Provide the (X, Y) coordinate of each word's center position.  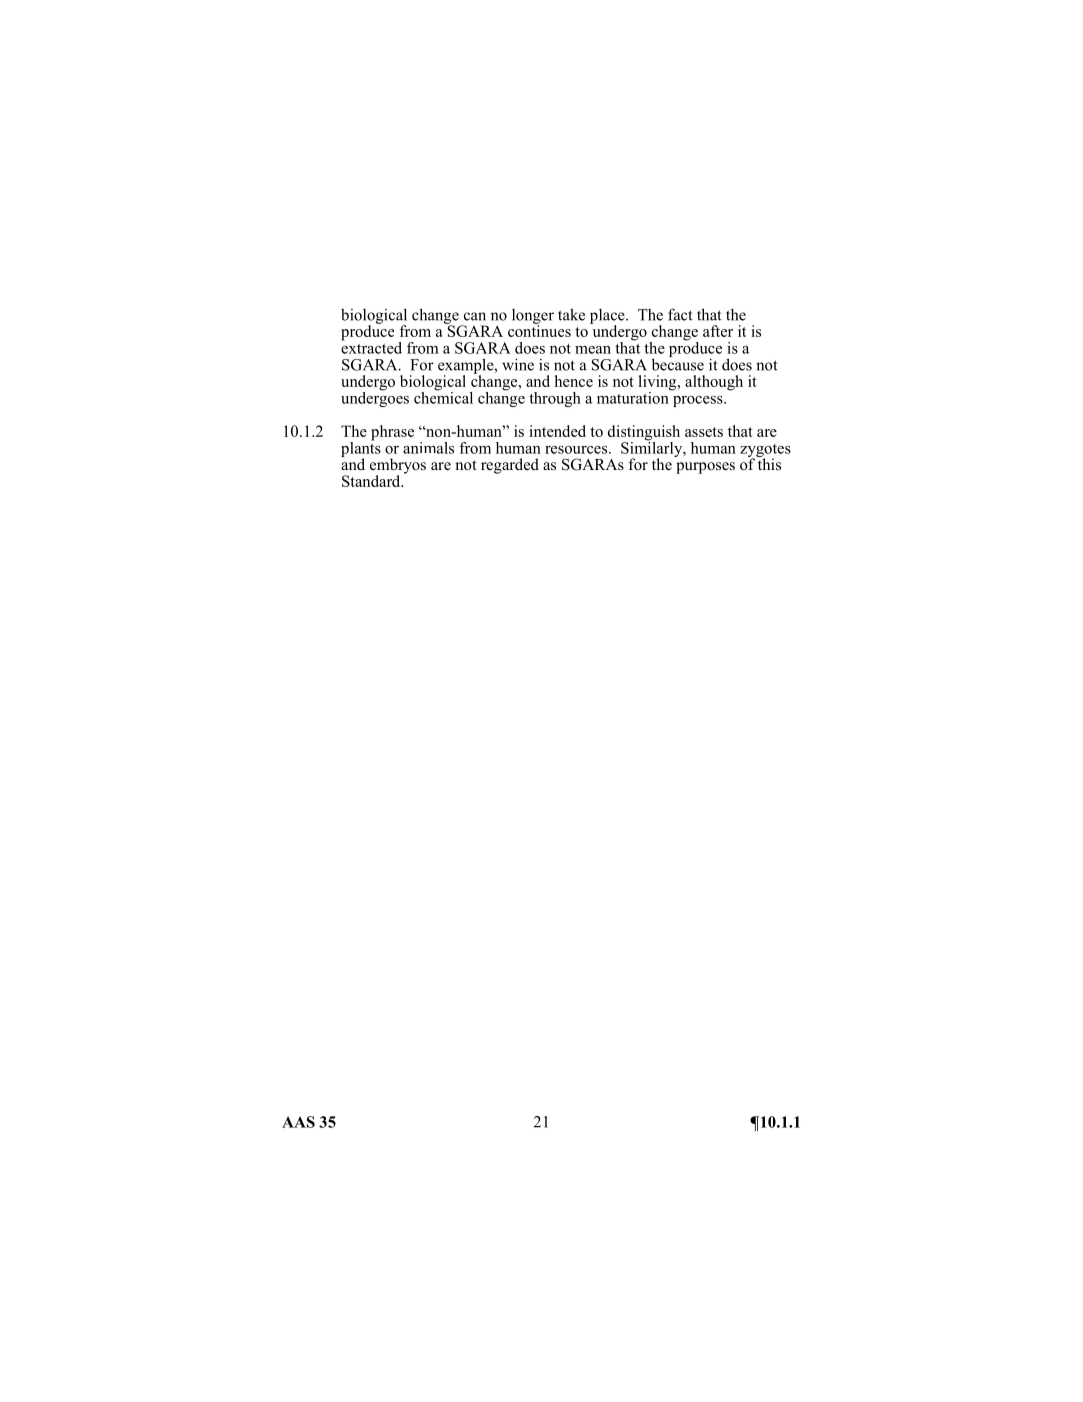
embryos (398, 467)
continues (539, 330)
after (718, 331)
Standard (372, 481)
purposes (705, 468)
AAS (298, 1122)
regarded (510, 466)
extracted (371, 347)
